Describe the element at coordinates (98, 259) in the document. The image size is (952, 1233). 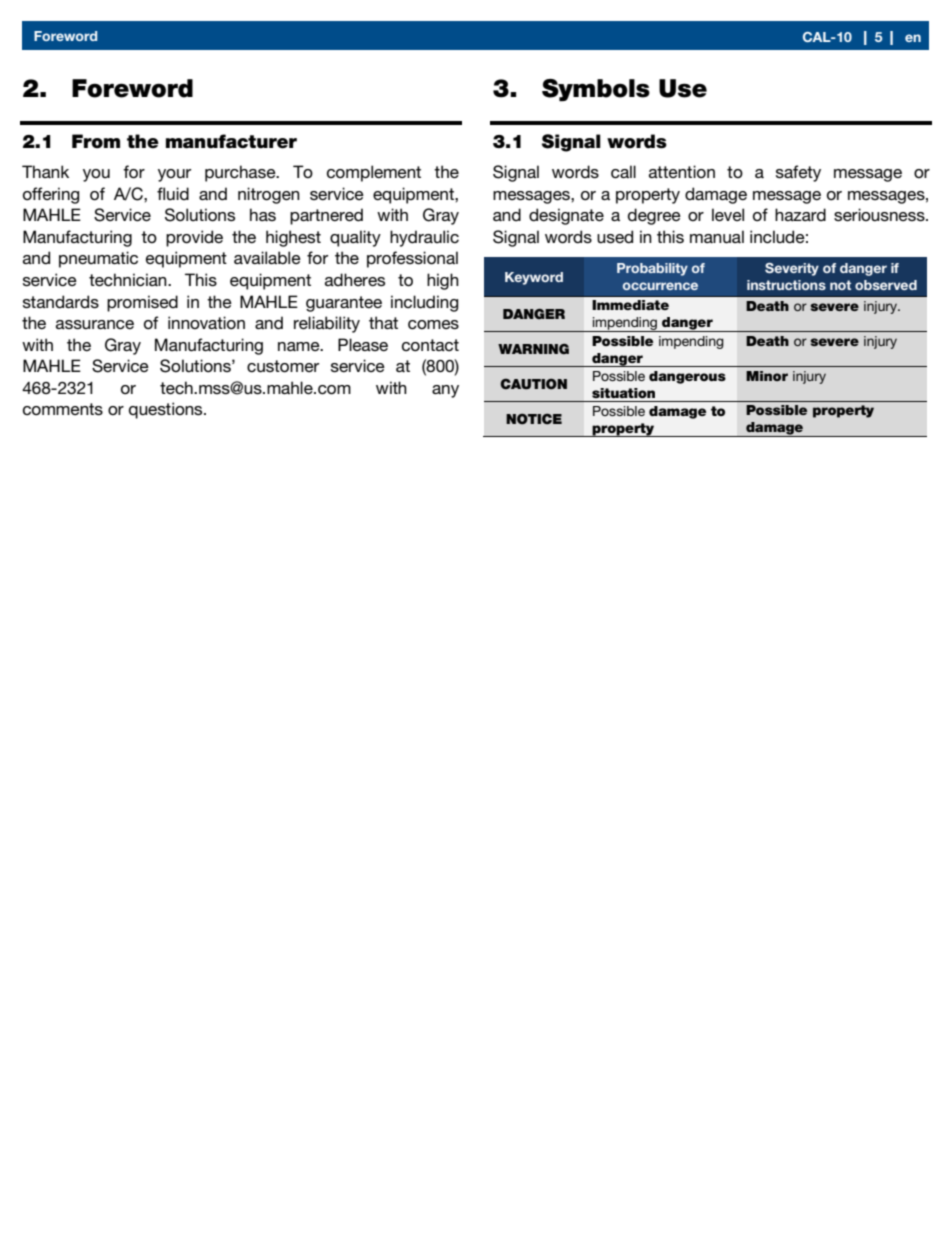
I see `pneumatic` at that location.
